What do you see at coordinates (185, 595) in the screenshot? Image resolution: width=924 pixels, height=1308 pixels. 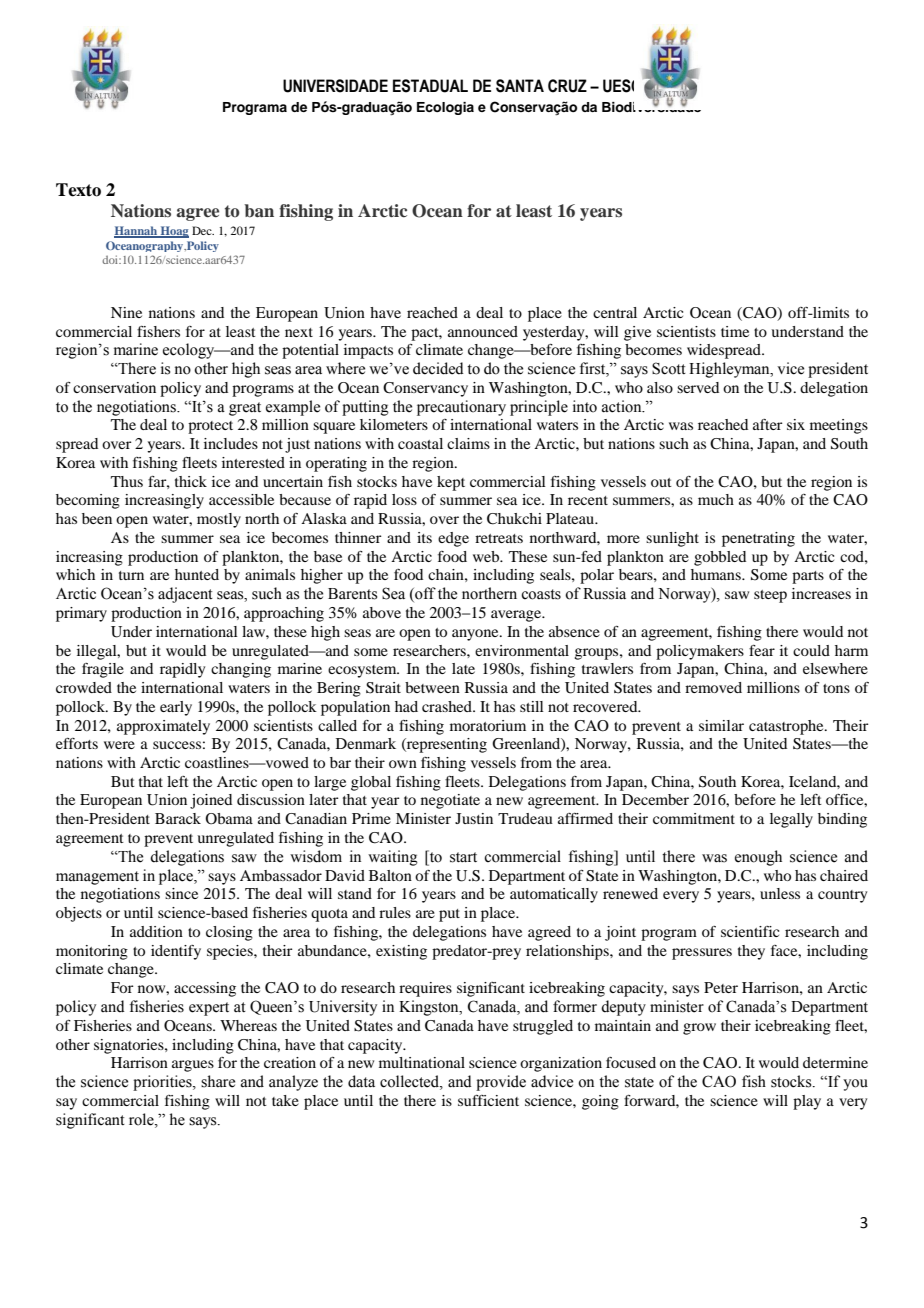 I see `adjacent` at bounding box center [185, 595].
